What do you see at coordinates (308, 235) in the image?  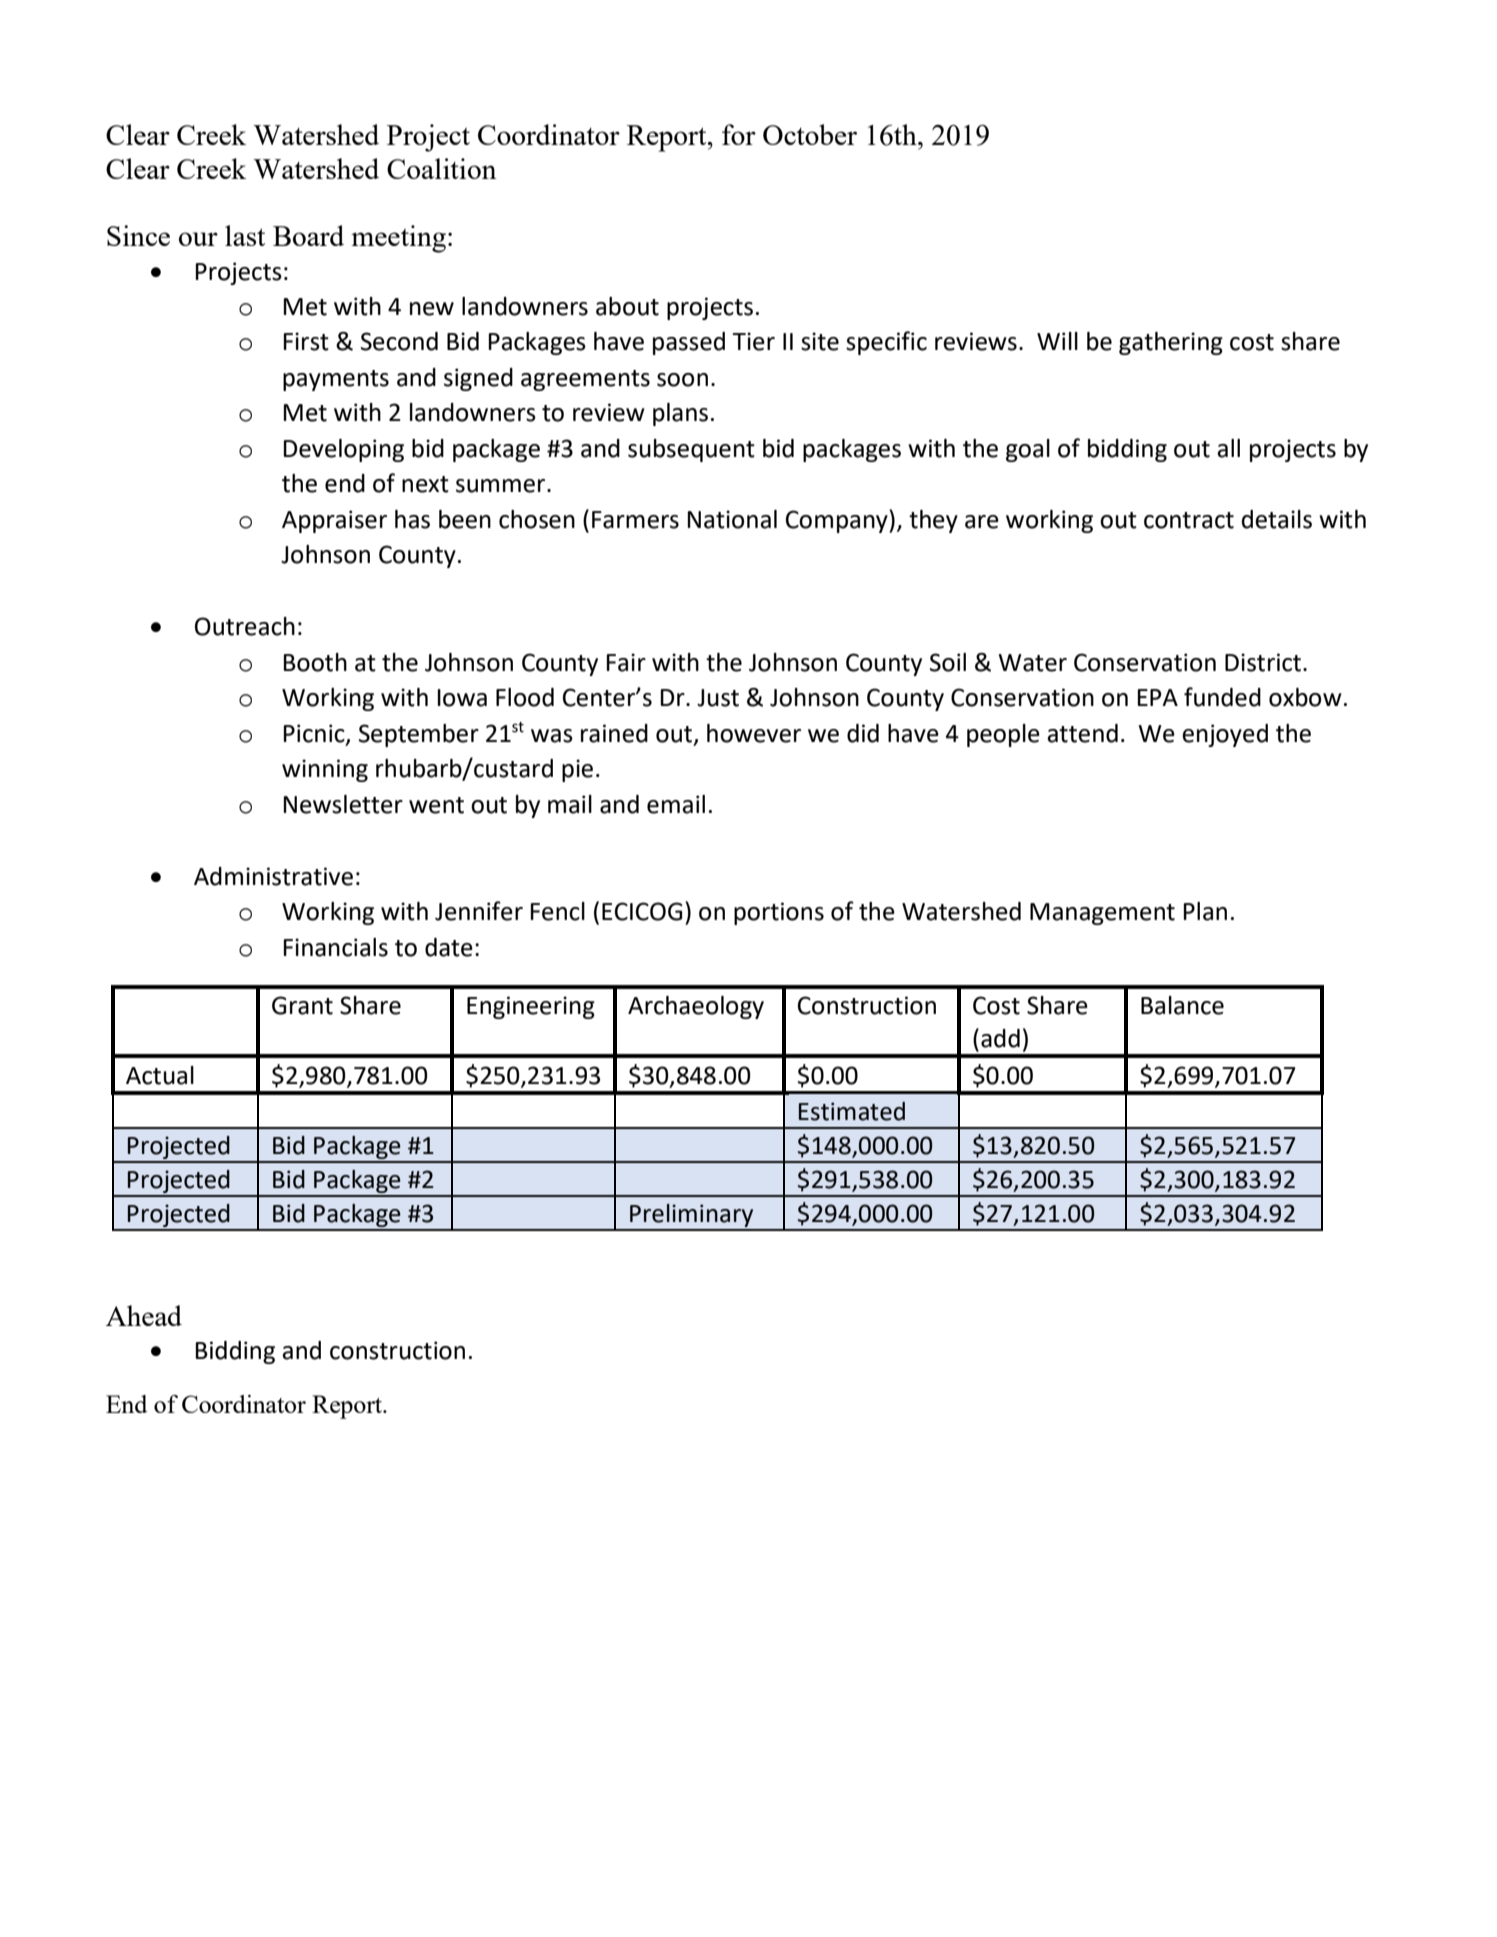 I see `Board` at bounding box center [308, 235].
